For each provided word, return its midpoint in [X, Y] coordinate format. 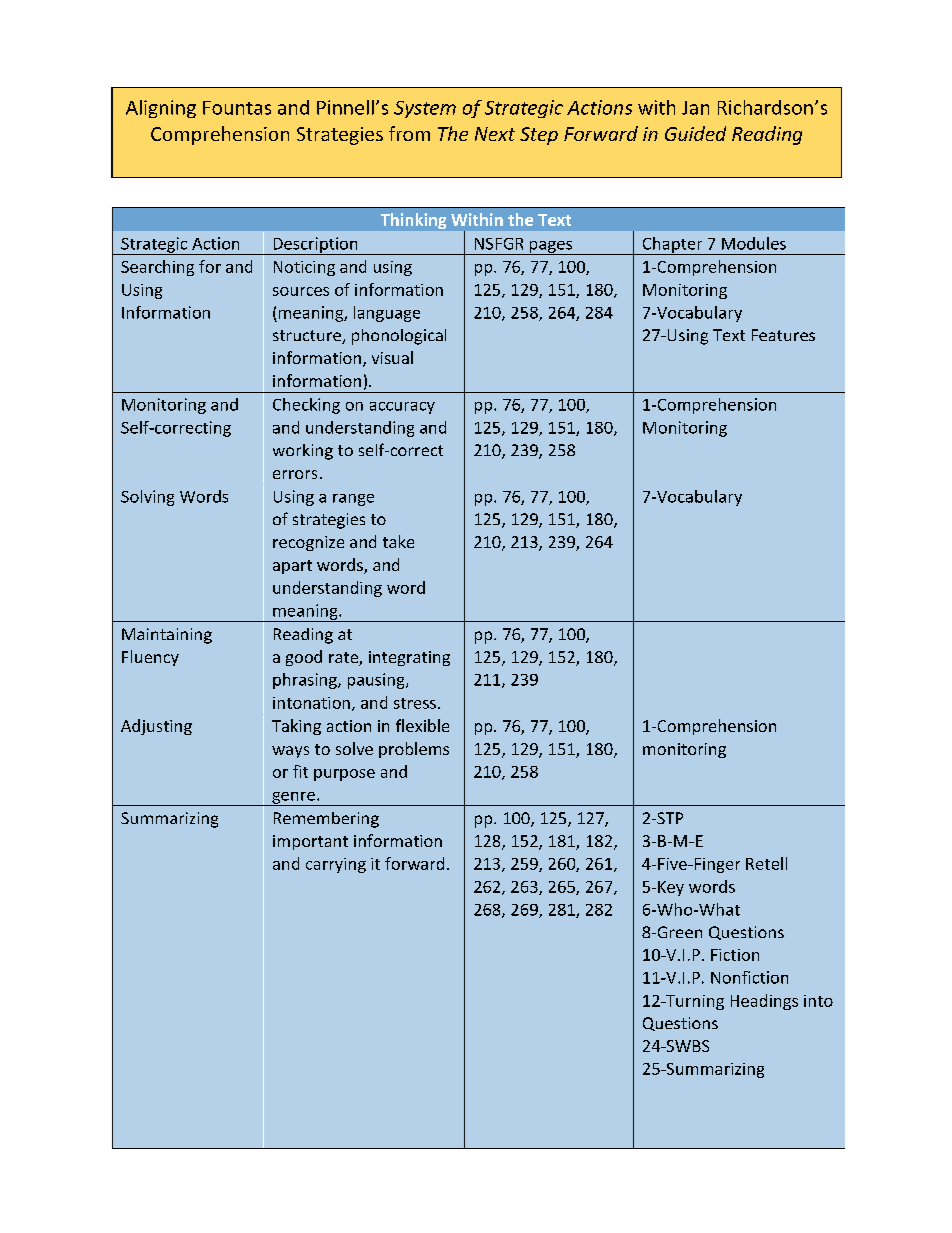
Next [495, 134]
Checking [306, 406]
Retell [766, 863]
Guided [695, 133]
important [310, 842]
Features [783, 335]
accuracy [402, 408]
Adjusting [156, 727]
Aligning [161, 109]
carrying [336, 865]
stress [415, 703]
